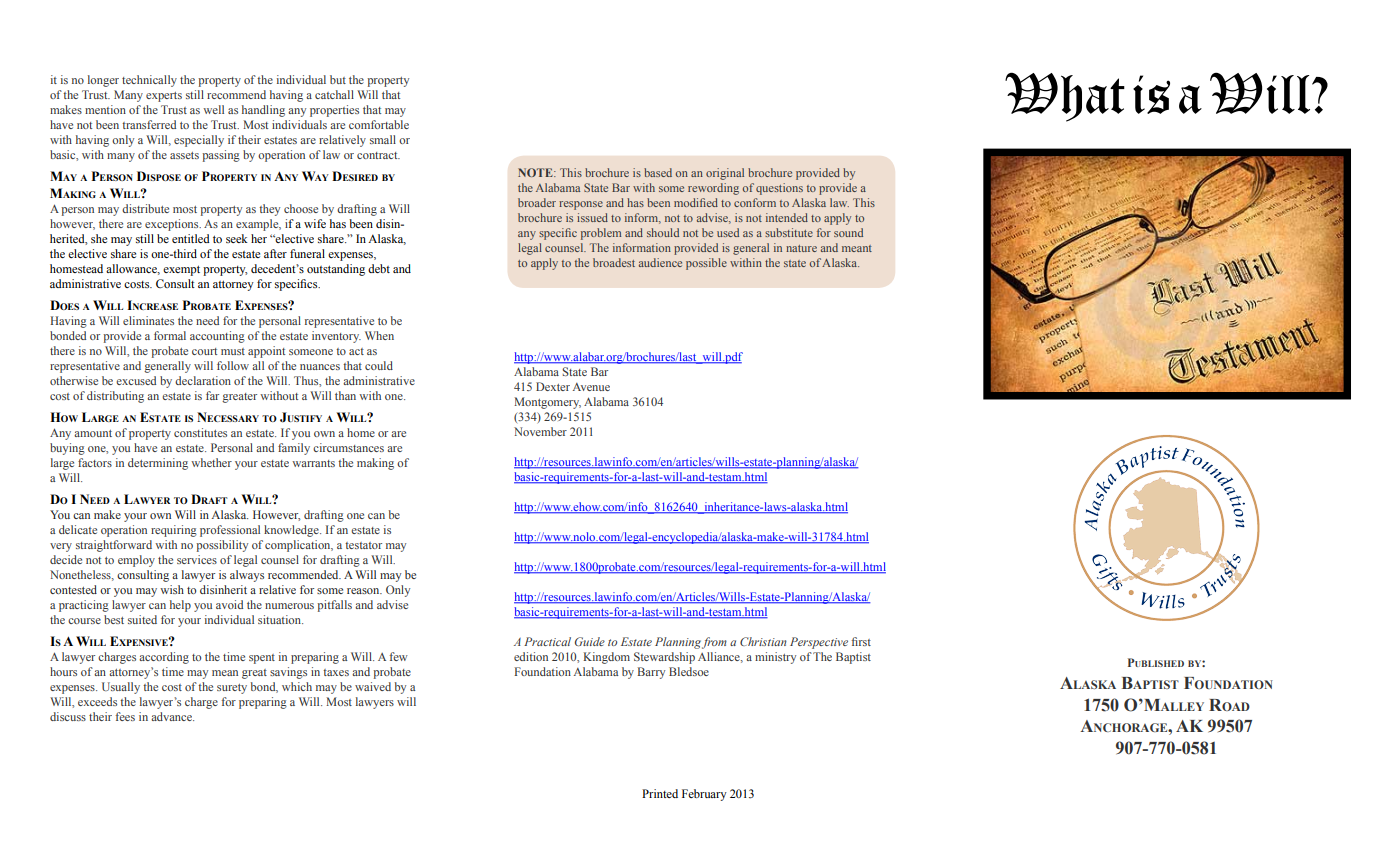  What do you see at coordinates (379, 124) in the screenshot?
I see `comfortable` at bounding box center [379, 124].
